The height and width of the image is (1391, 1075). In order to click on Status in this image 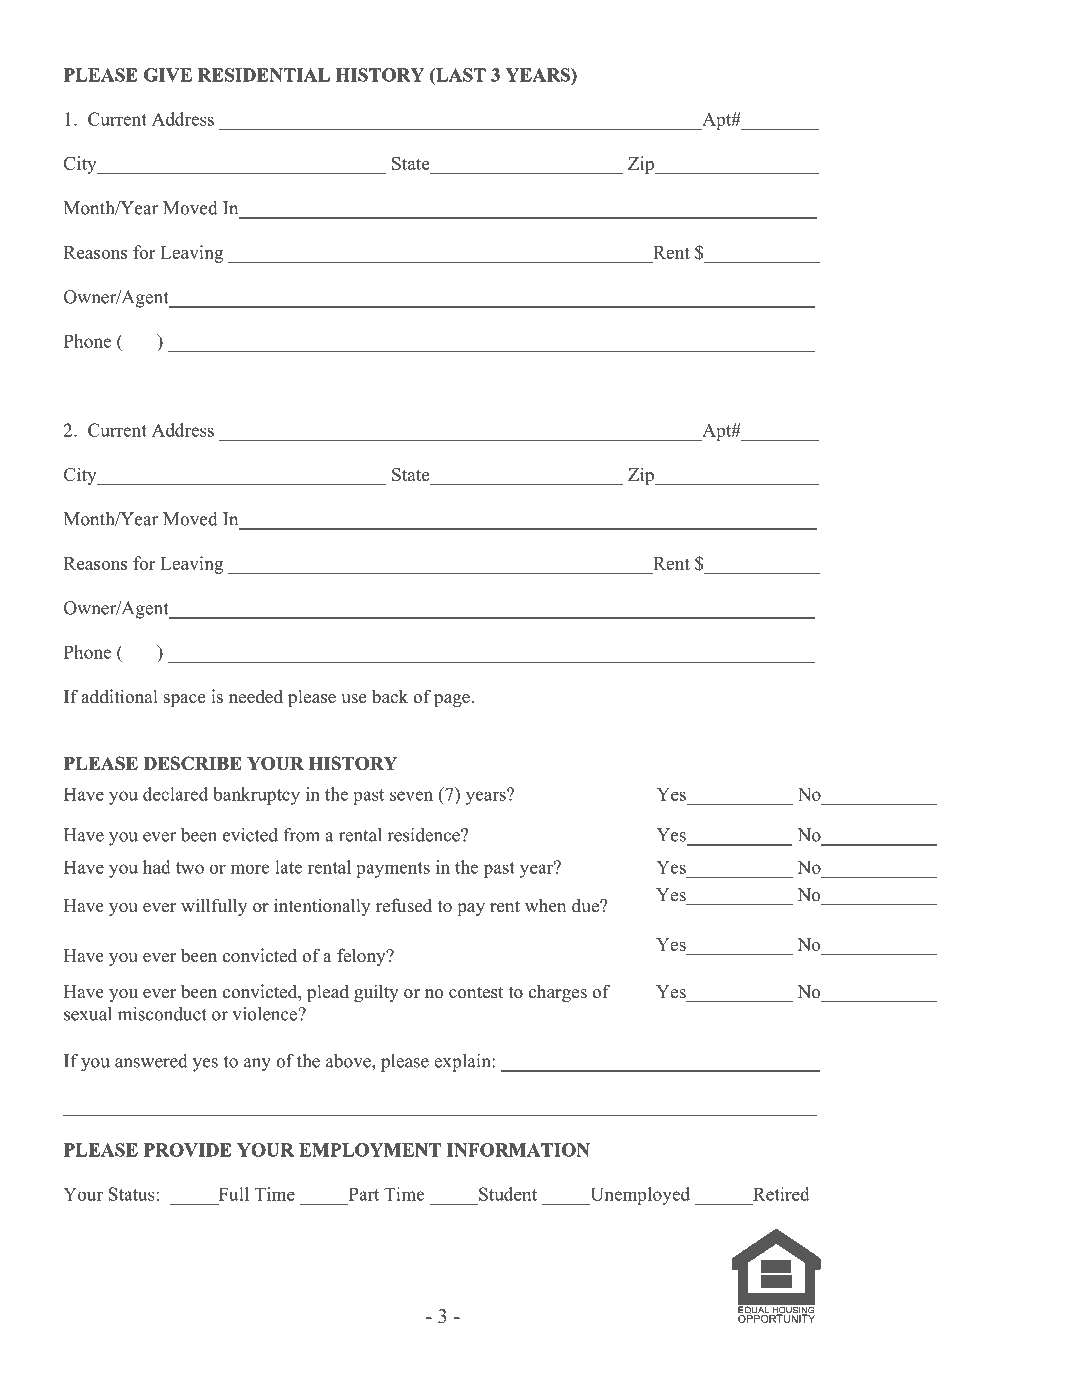, I will do `click(133, 1194)`.
